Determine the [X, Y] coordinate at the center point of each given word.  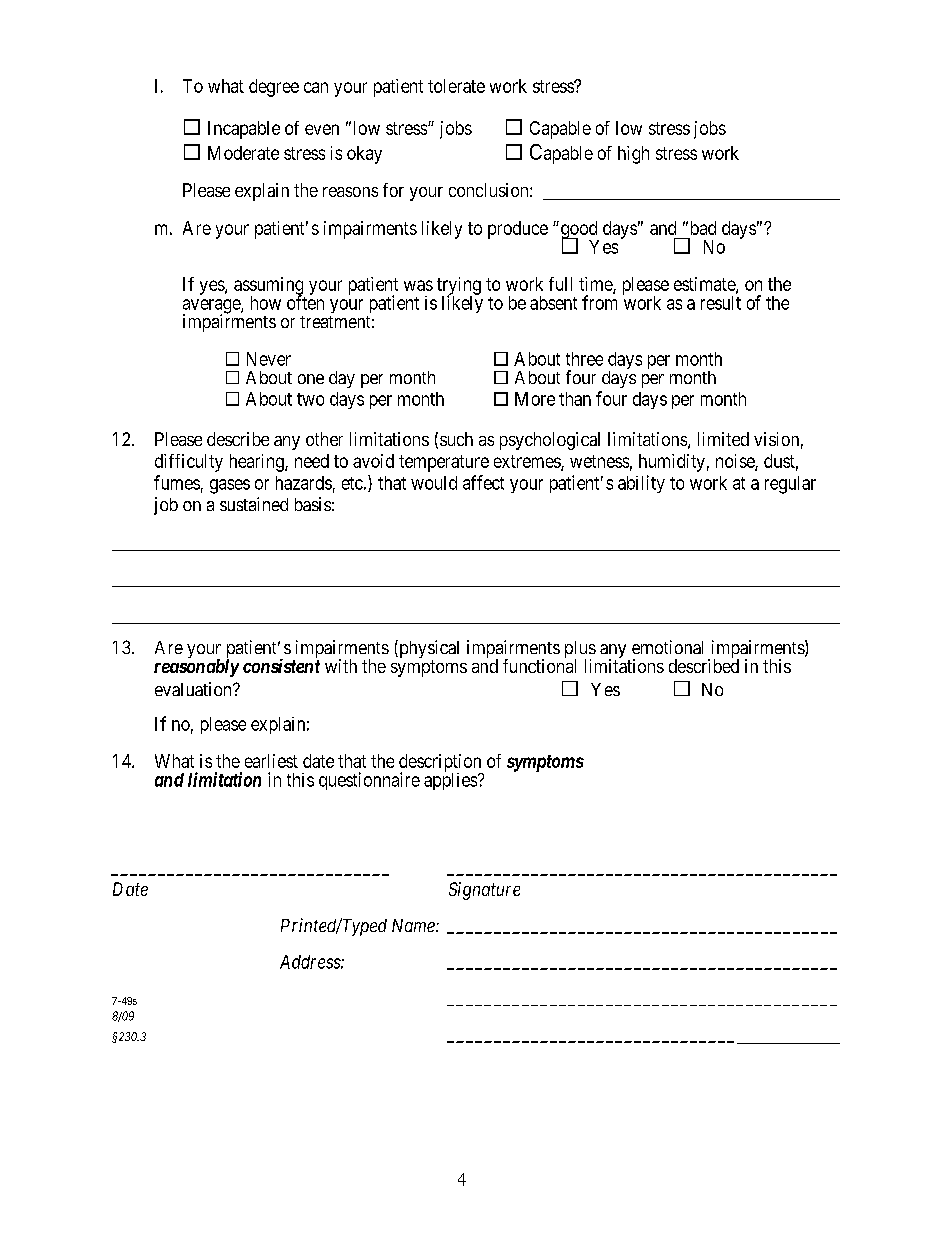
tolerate [456, 86]
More [535, 399]
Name [414, 925]
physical [428, 650]
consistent [281, 666]
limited [723, 439]
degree [274, 88]
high [633, 155]
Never [269, 359]
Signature [484, 891]
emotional [667, 647]
